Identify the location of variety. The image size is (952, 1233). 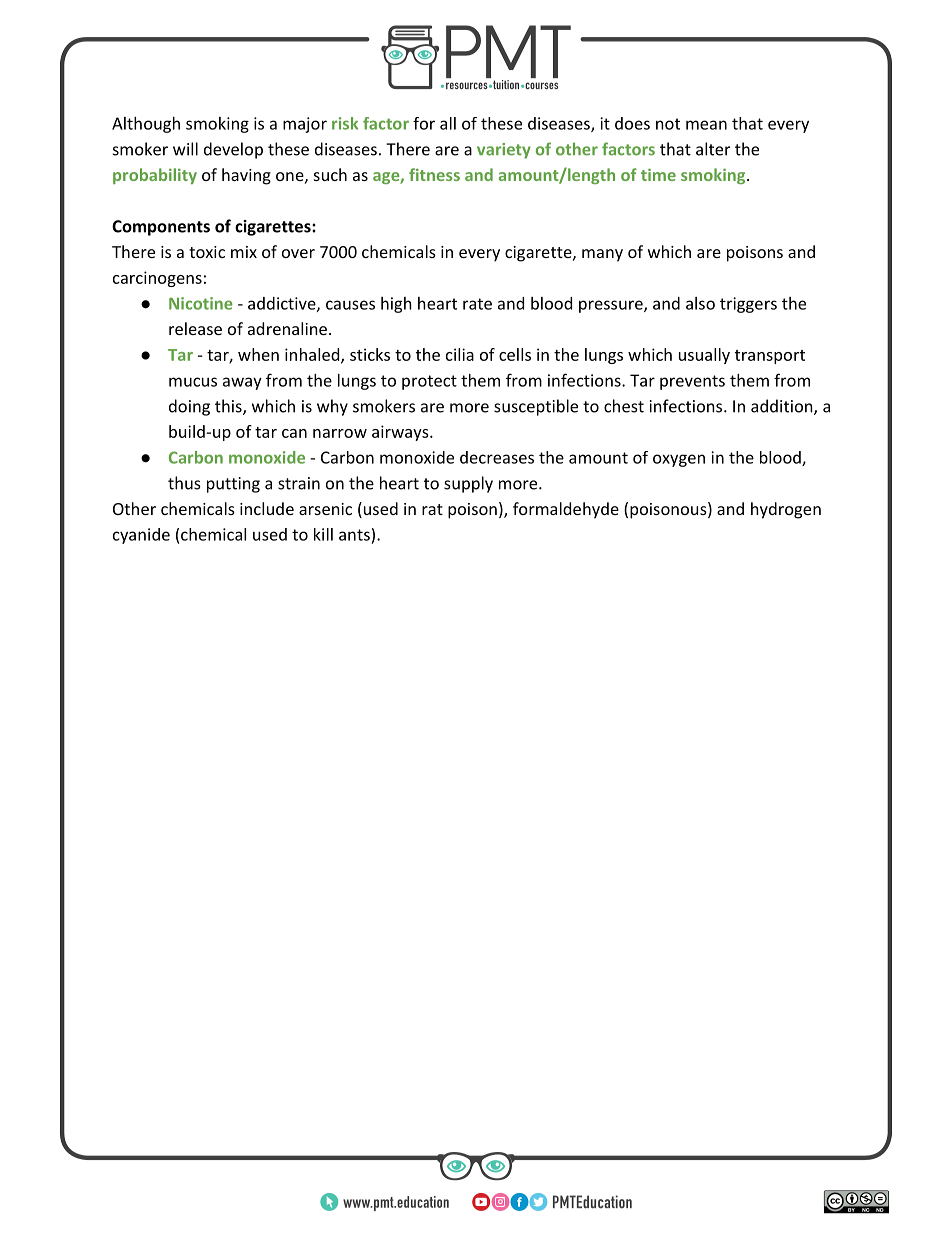
(504, 151).
